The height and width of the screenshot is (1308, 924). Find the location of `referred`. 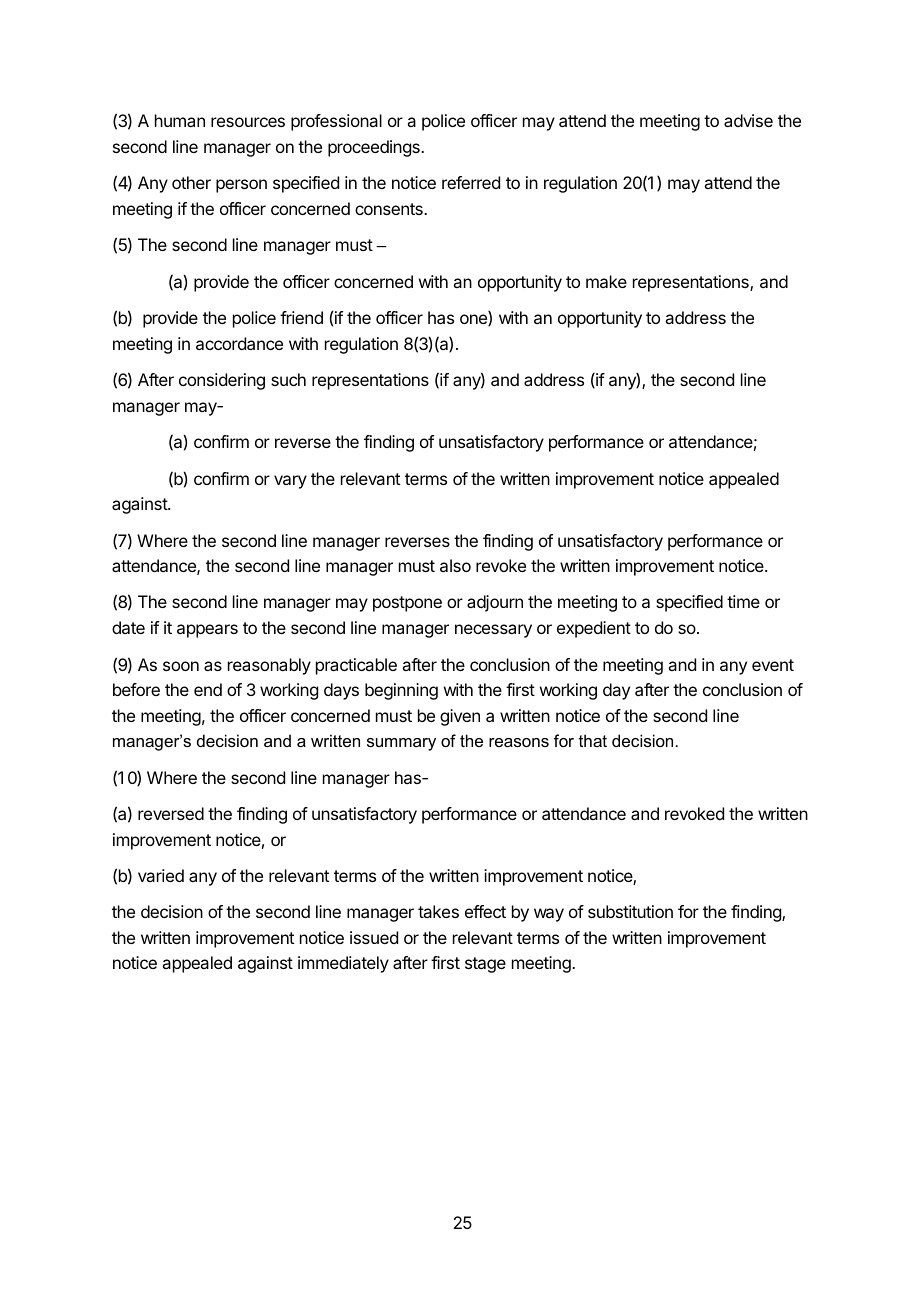

referred is located at coordinates (471, 182).
